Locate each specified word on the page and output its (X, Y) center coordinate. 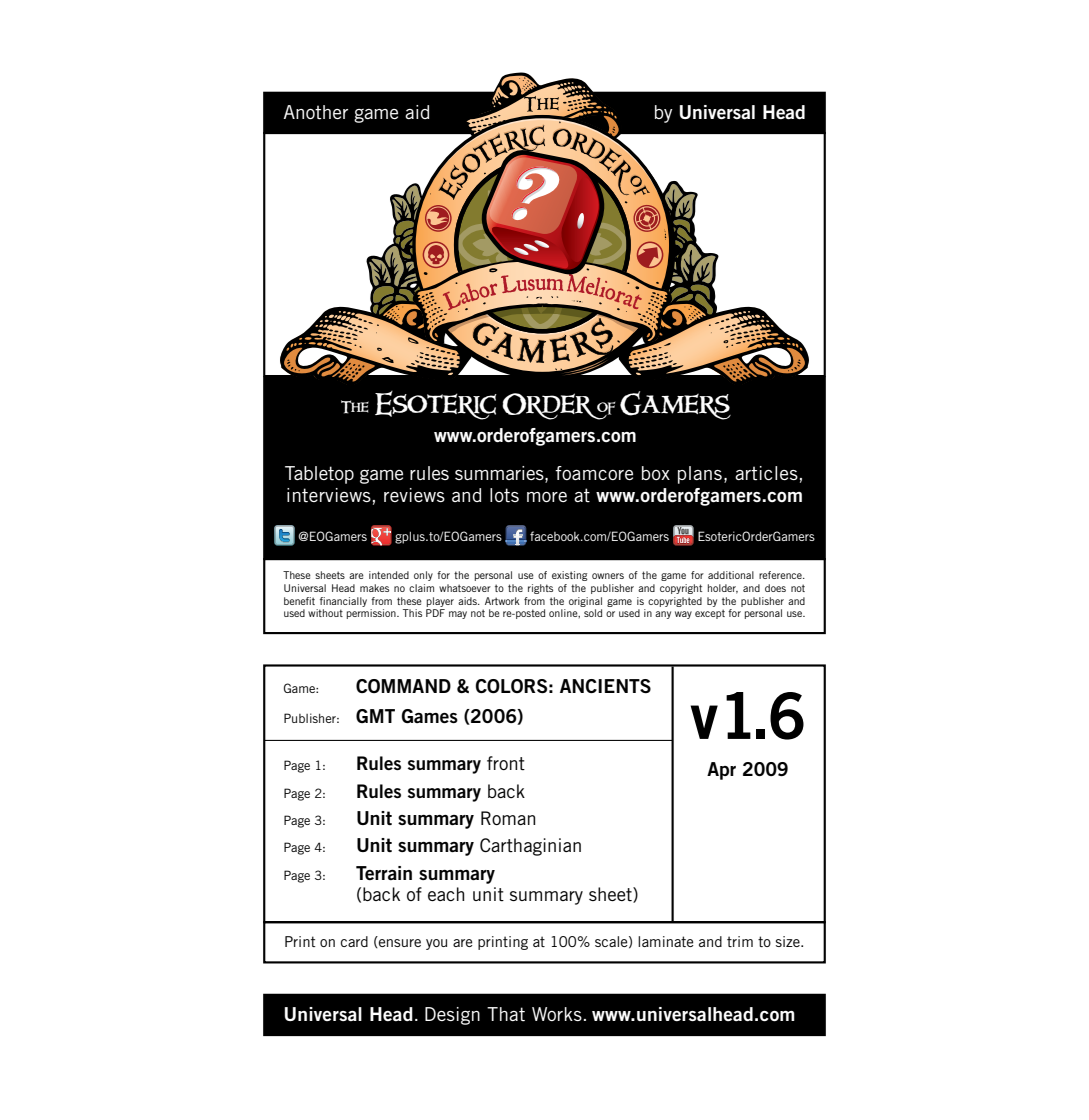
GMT (375, 716)
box (656, 473)
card (354, 941)
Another (316, 112)
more (547, 497)
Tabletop (319, 475)
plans (700, 475)
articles (766, 473)
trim (740, 941)
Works (557, 1014)
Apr (721, 771)
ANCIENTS (605, 686)
